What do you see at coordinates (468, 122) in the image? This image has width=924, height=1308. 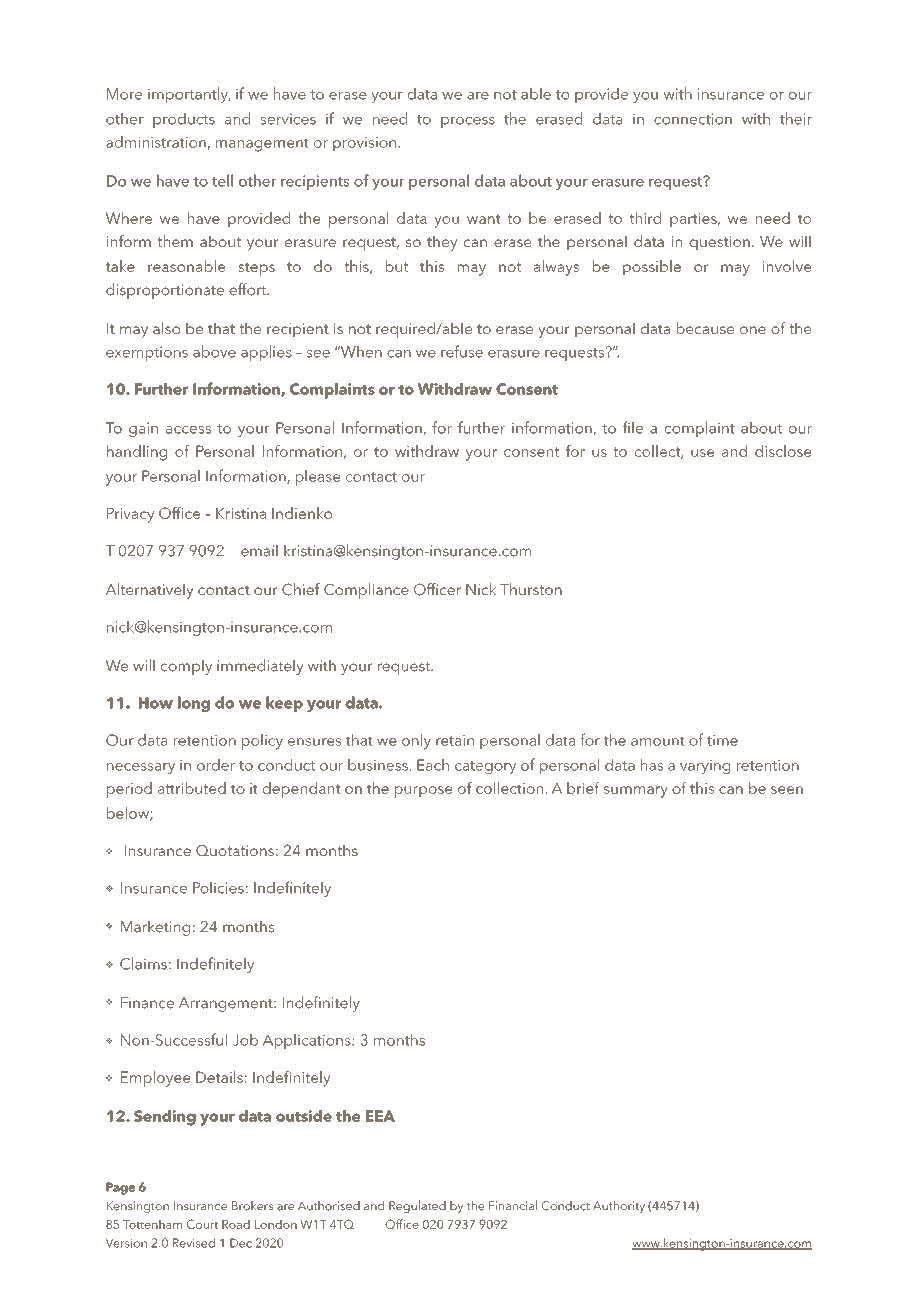 I see `process` at bounding box center [468, 122].
